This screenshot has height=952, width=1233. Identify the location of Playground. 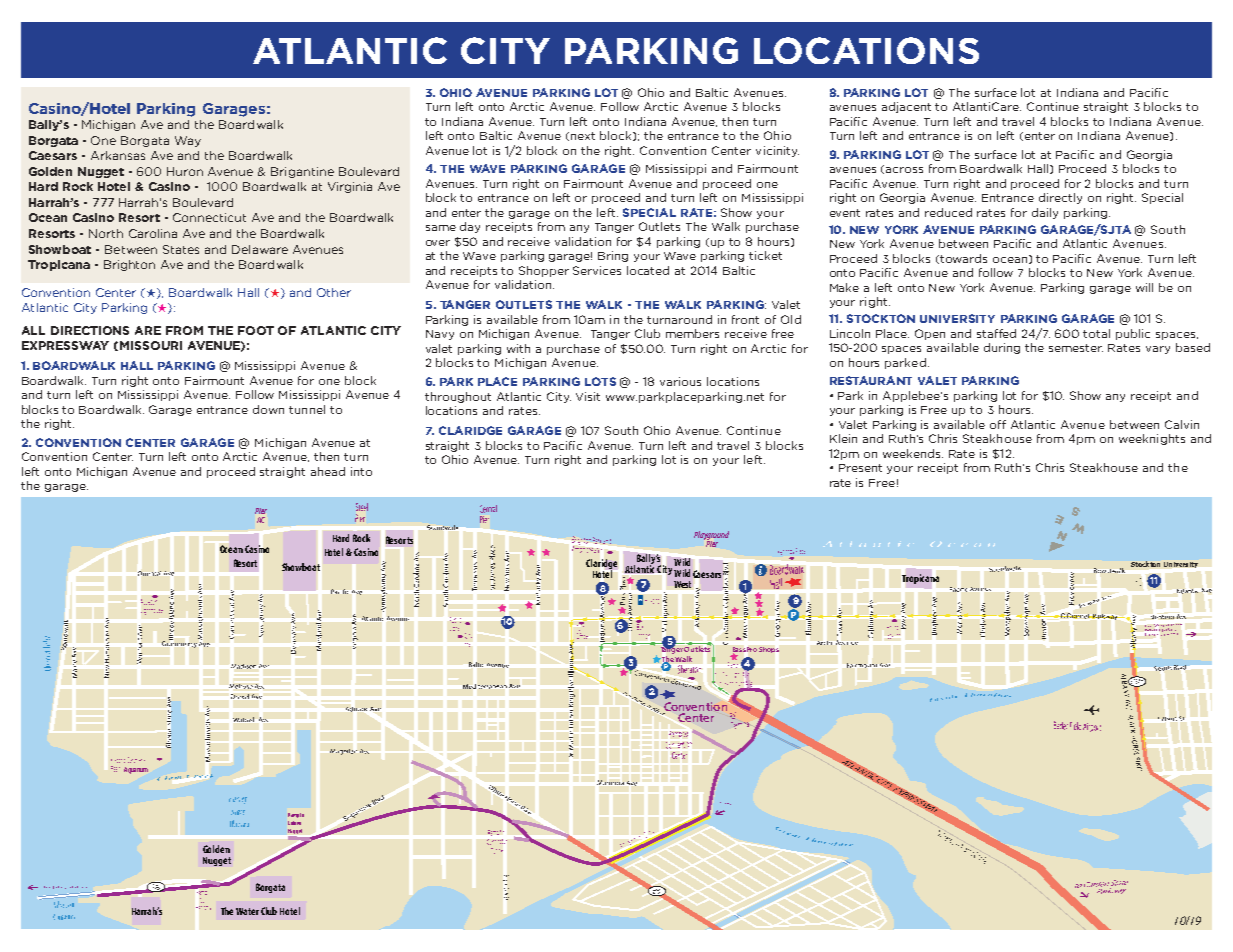
(711, 536).
